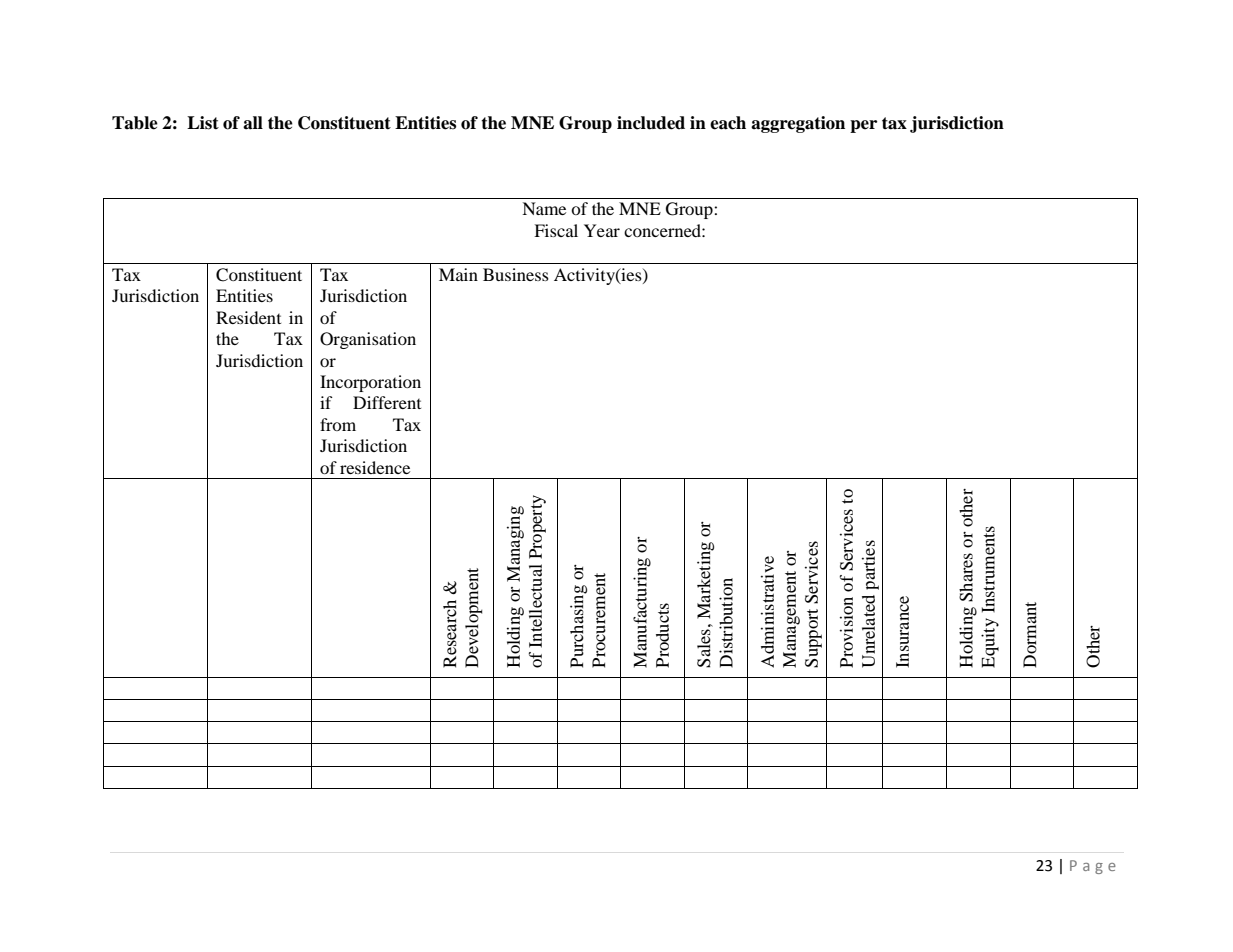 The width and height of the page is (1233, 952). I want to click on aggregation, so click(798, 124).
